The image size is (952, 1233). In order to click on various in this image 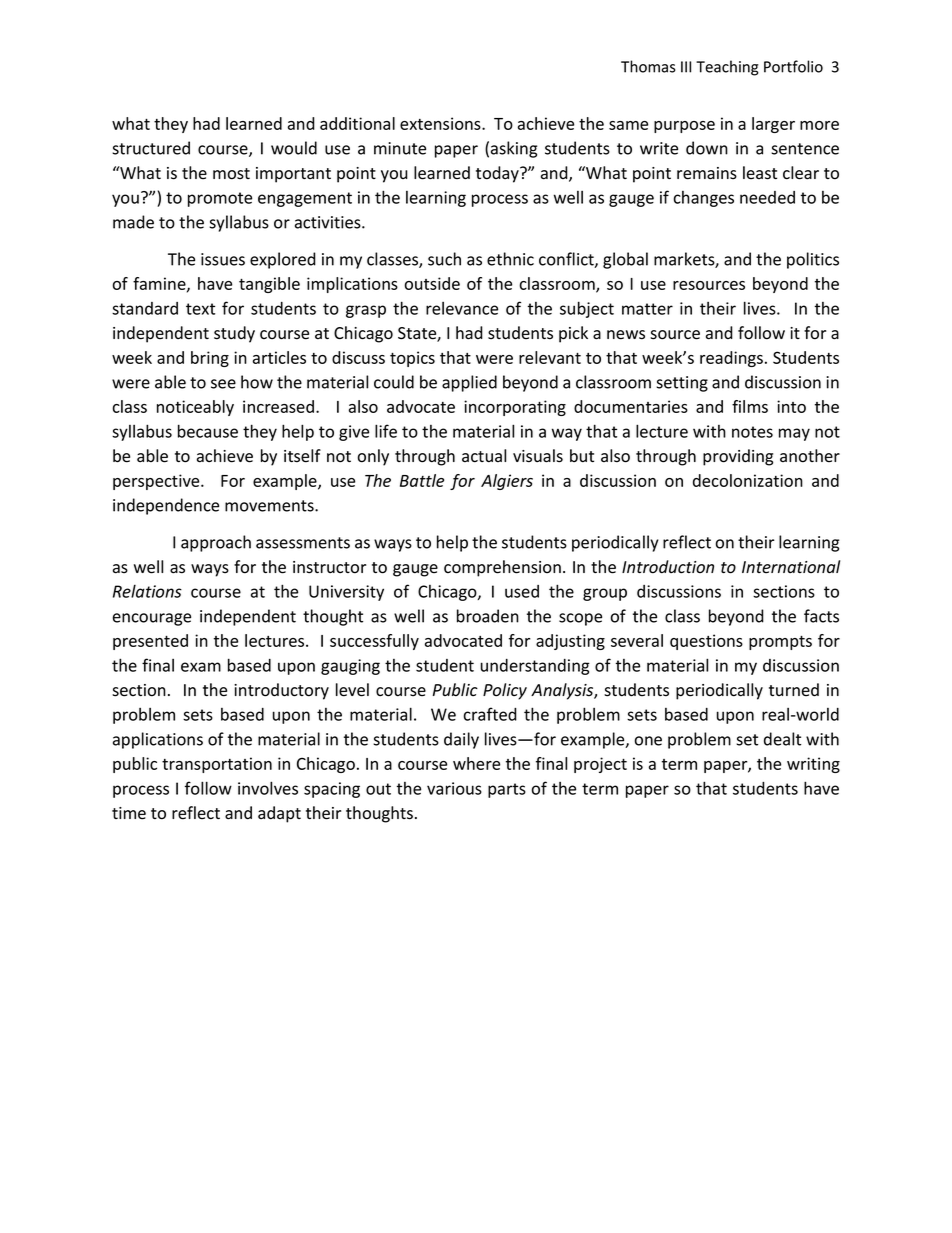, I will do `click(454, 788)`.
